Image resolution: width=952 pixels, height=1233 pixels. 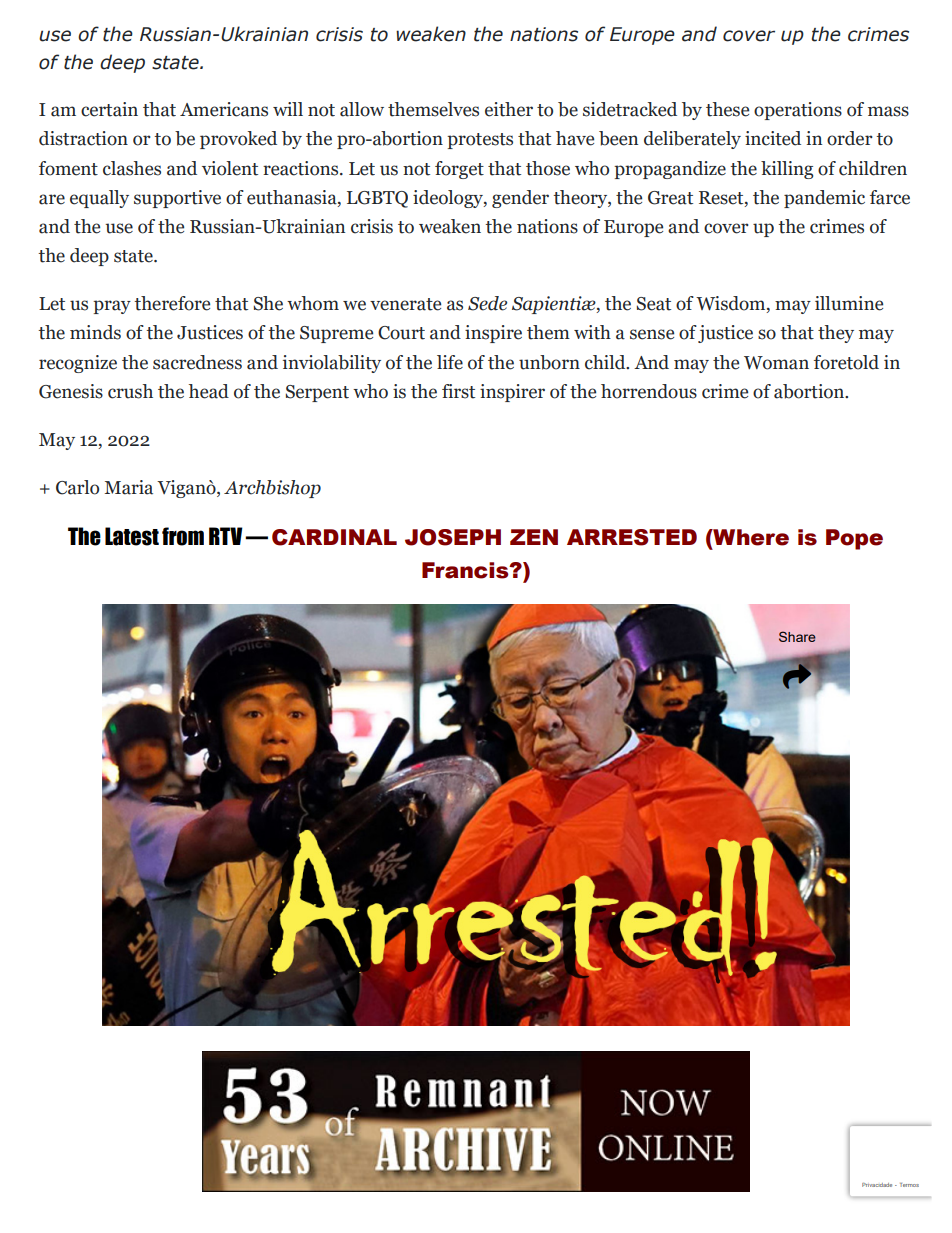 I want to click on sacredness, so click(x=197, y=362).
